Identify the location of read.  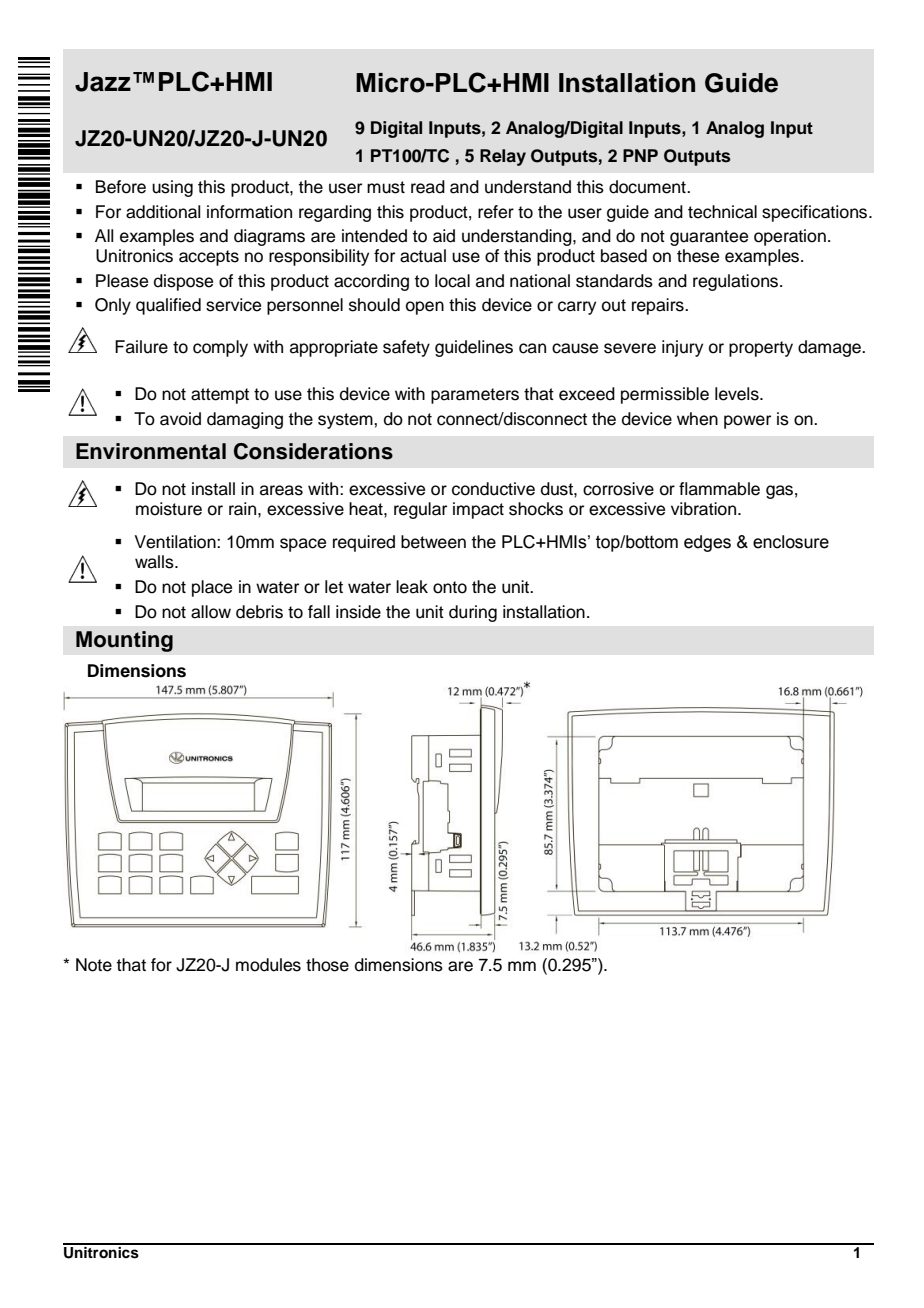
(428, 187).
